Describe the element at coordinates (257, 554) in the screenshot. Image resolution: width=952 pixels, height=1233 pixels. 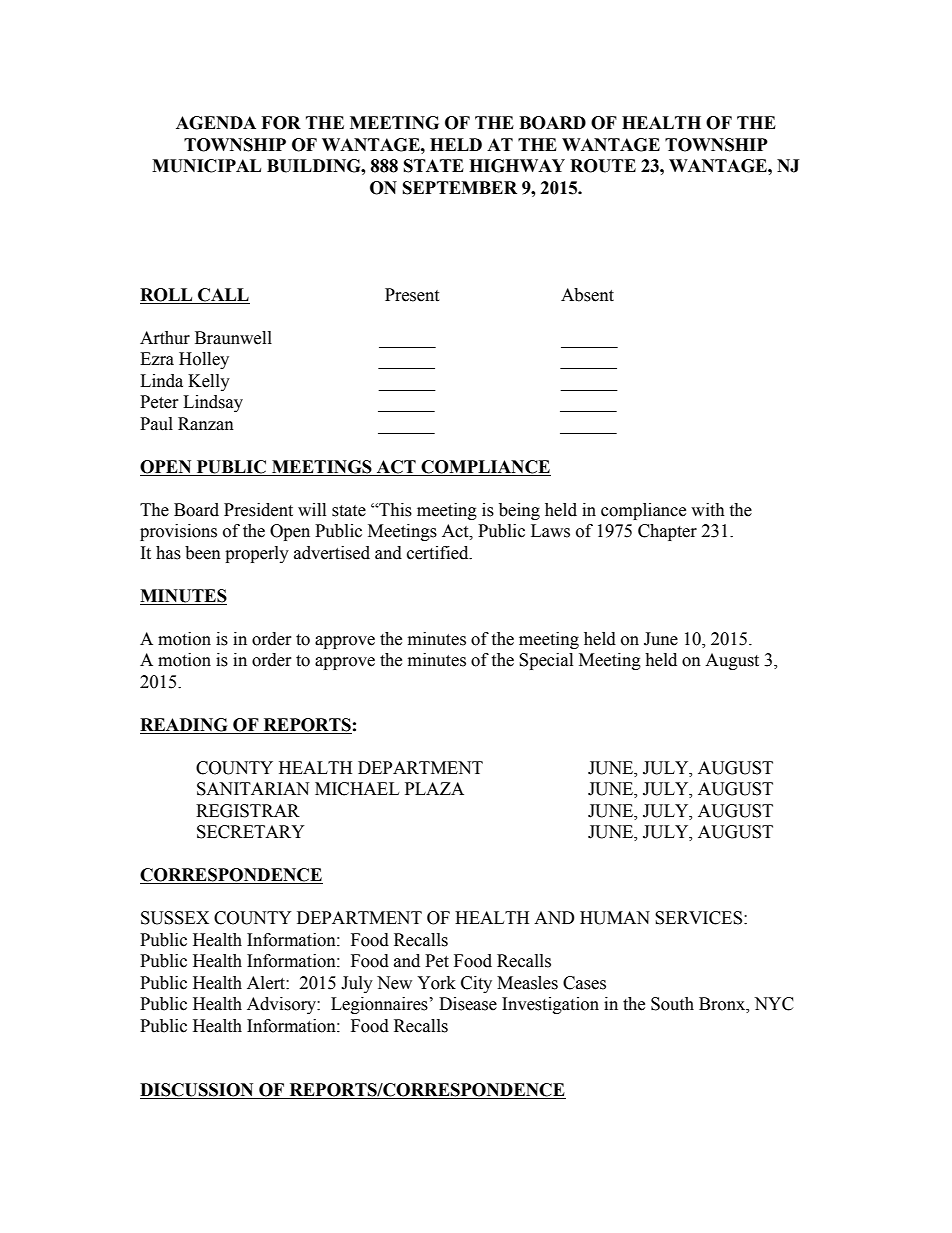
I see `properly` at that location.
